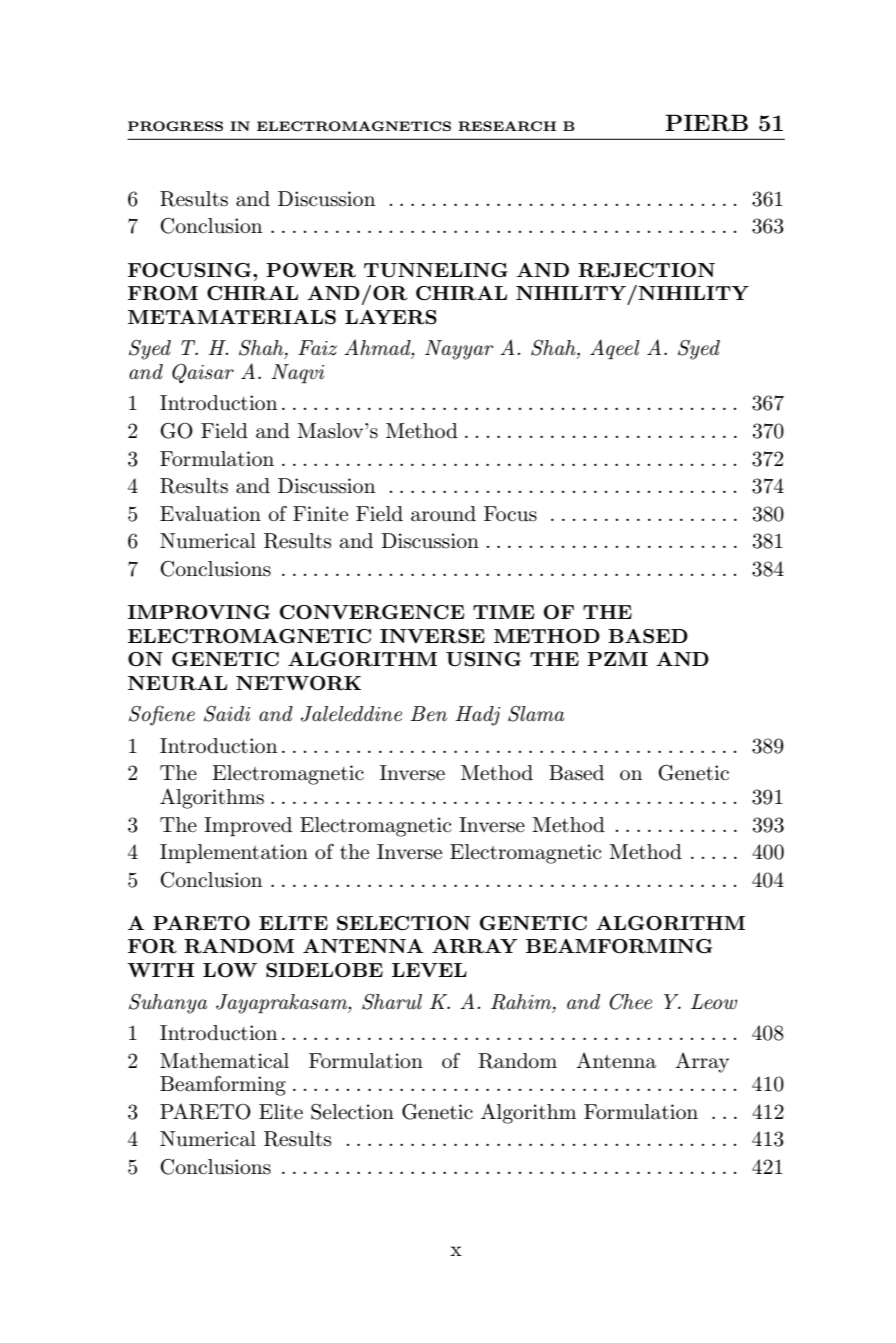 The height and width of the page is (1343, 896). What do you see at coordinates (429, 714) in the page?
I see `Ben` at bounding box center [429, 714].
